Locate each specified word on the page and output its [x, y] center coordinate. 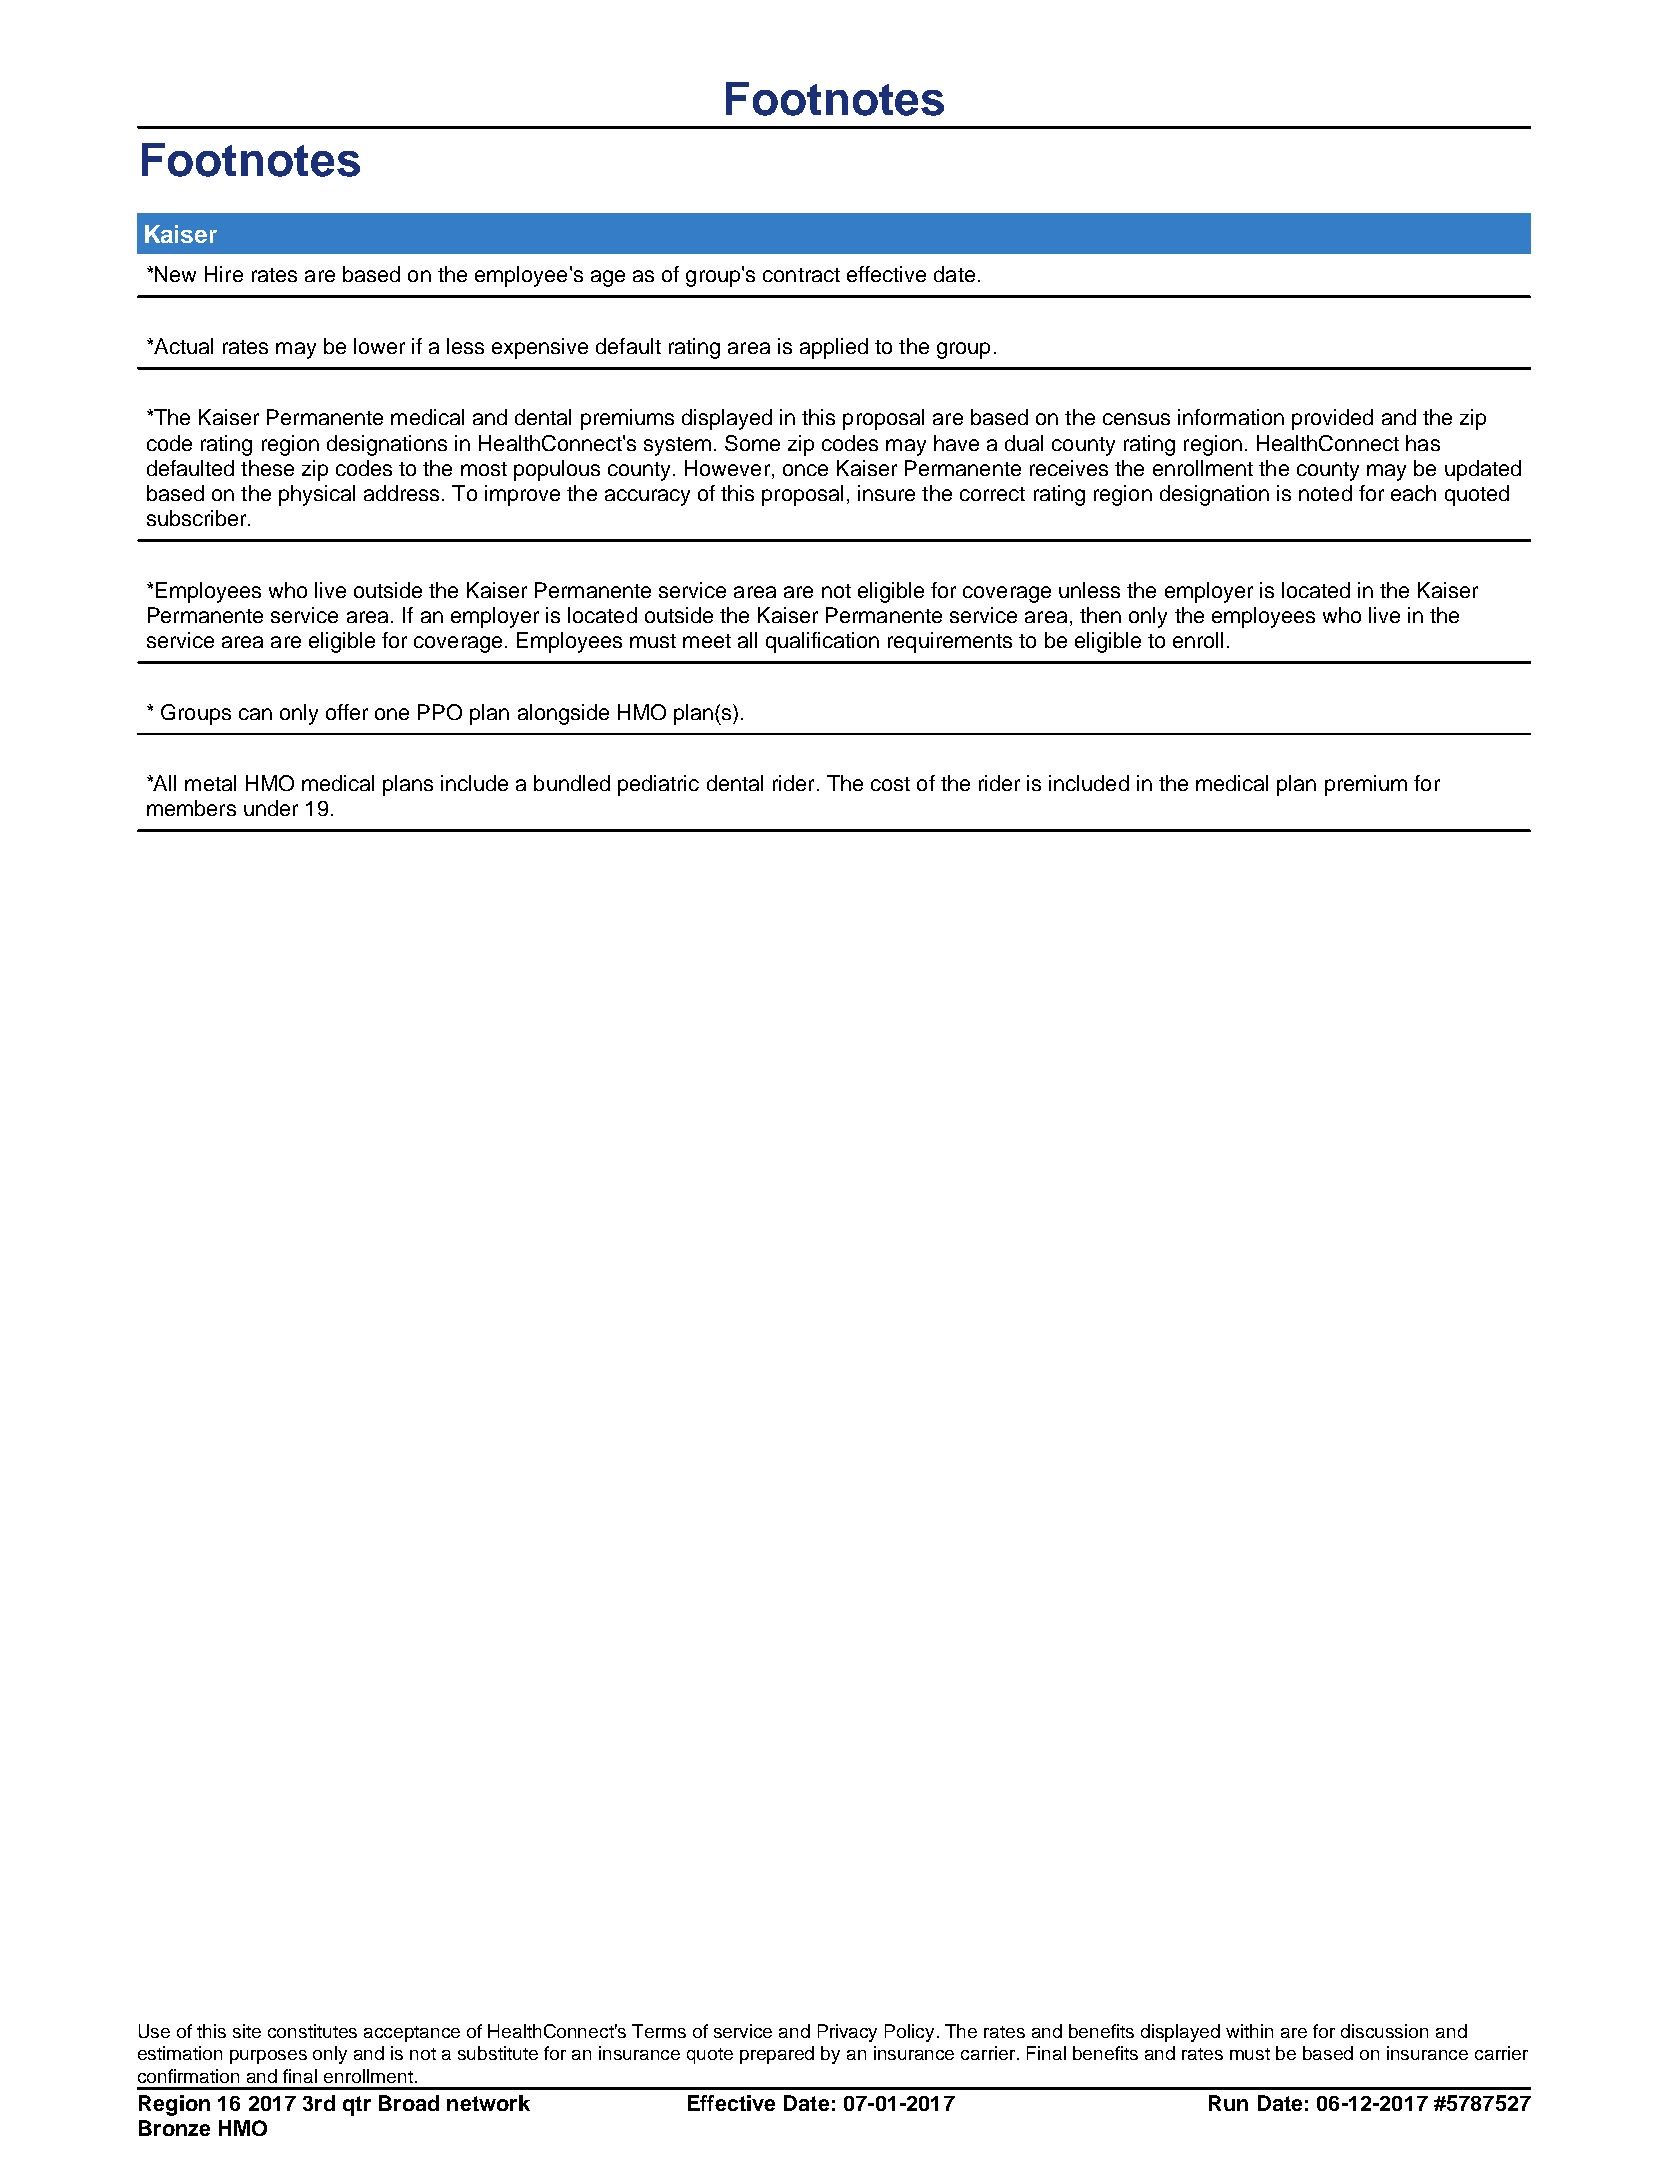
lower [379, 346]
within [1249, 2031]
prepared [777, 2055]
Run [1228, 2103]
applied [834, 348]
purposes [268, 2057]
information [1231, 417]
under [271, 808]
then [1100, 615]
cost [890, 784]
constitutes [312, 2031]
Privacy [847, 2033]
